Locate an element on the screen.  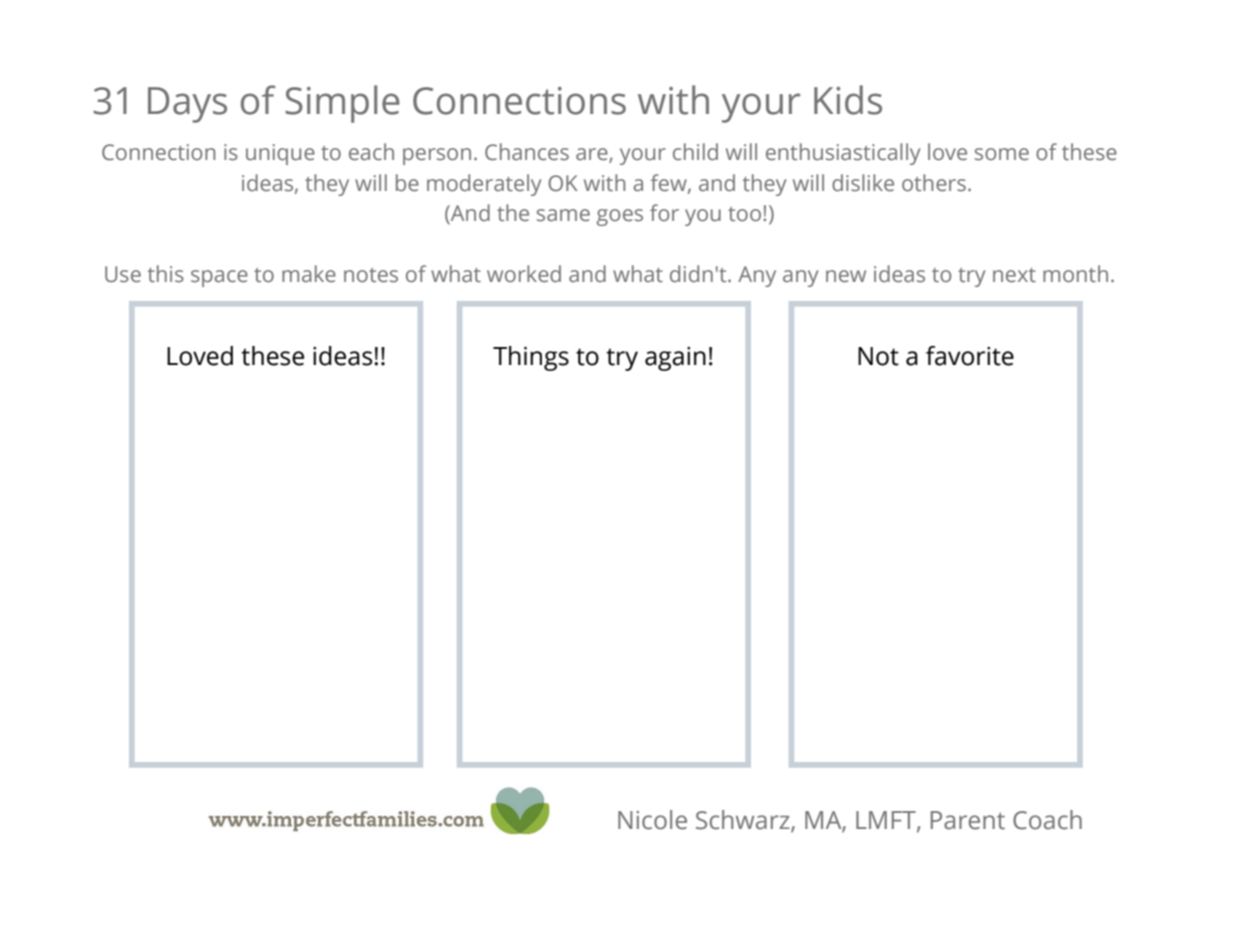
Days is located at coordinates (187, 105).
